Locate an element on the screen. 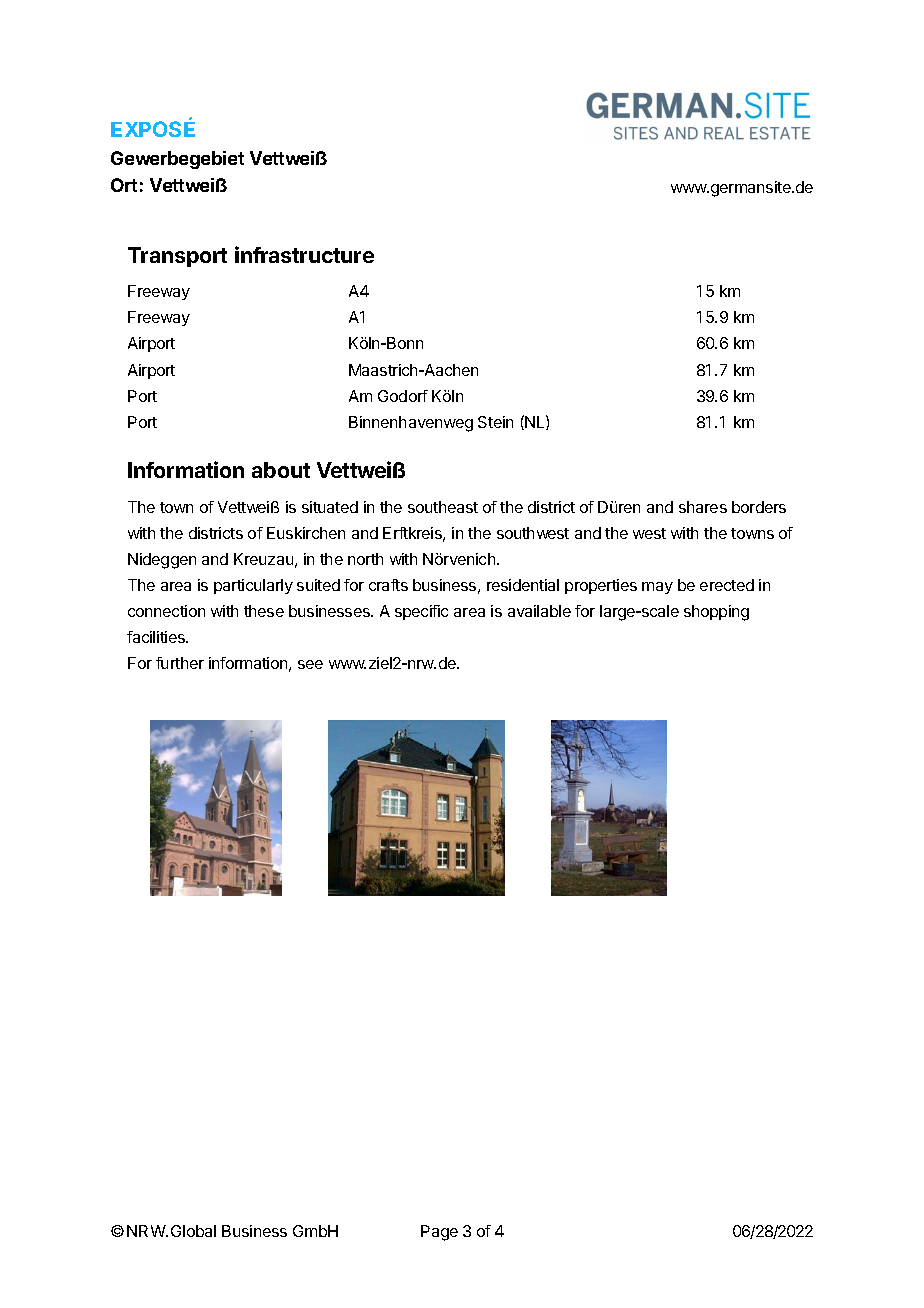 The height and width of the screenshot is (1308, 924). further is located at coordinates (180, 663).
